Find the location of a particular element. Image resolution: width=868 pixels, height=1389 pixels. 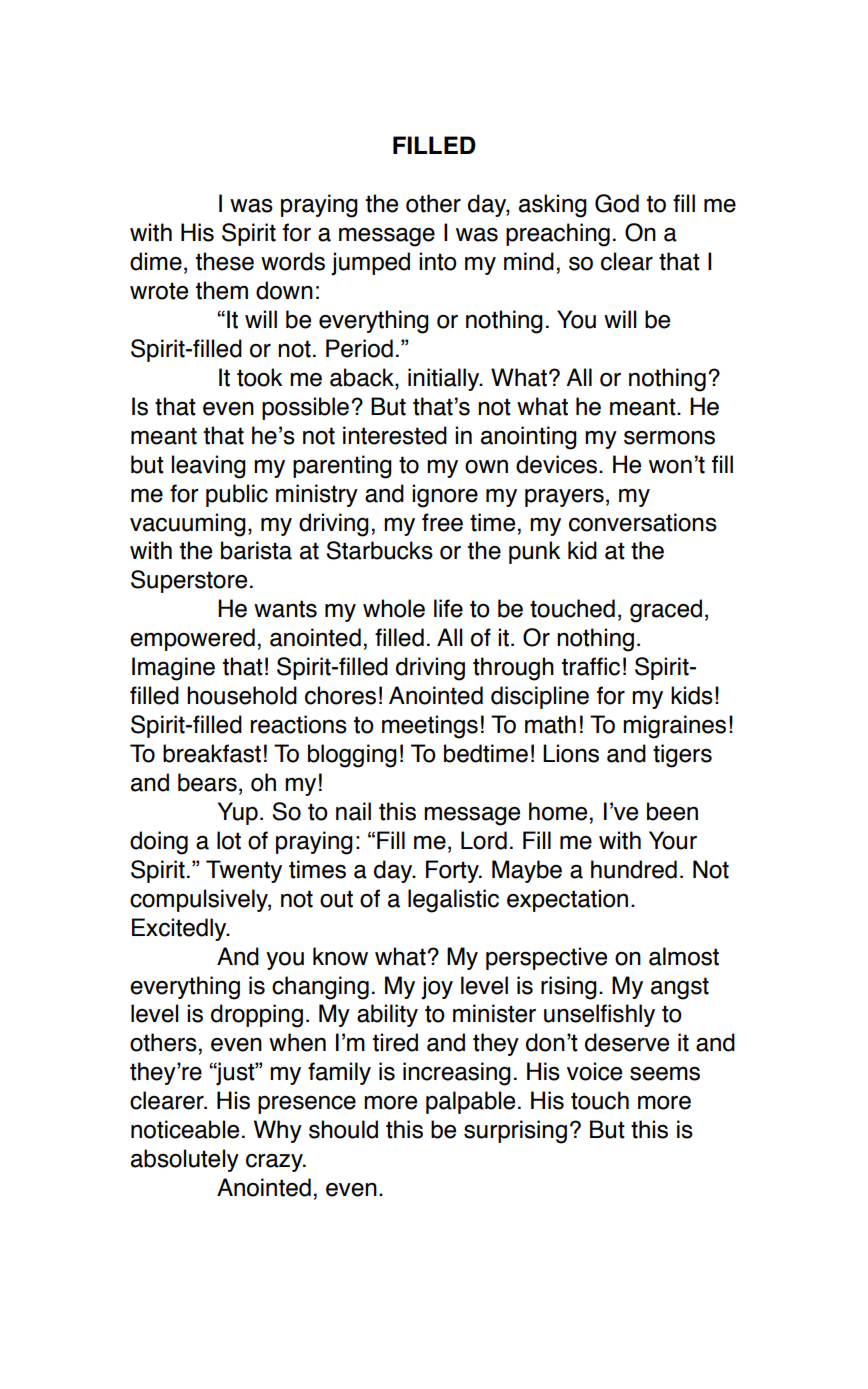

palpable is located at coordinates (470, 1102).
